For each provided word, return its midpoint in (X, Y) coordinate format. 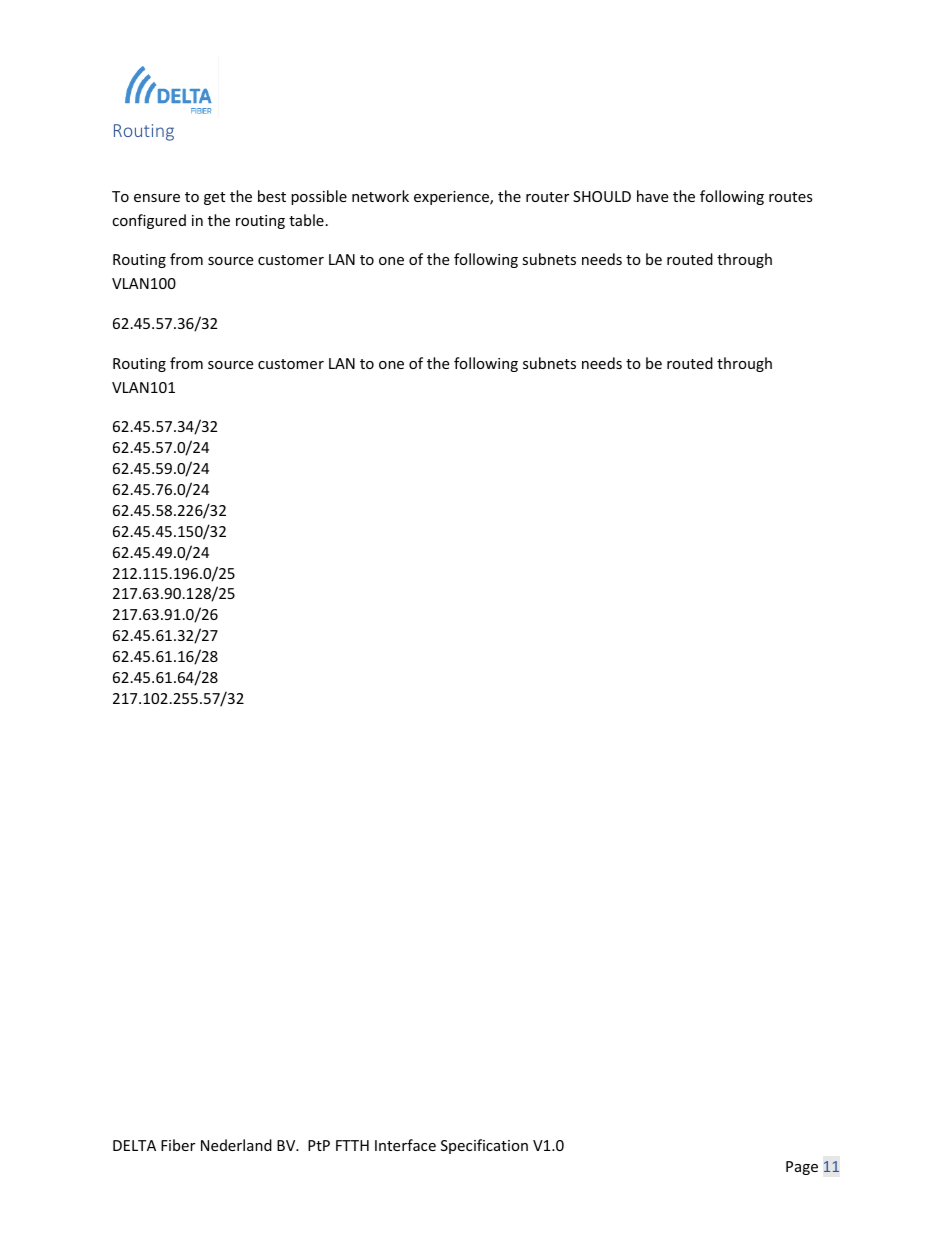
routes (791, 197)
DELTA (134, 1145)
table (306, 220)
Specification (484, 1146)
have (652, 196)
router (547, 197)
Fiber (178, 1145)
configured (149, 221)
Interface (405, 1145)
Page (802, 1168)
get (214, 198)
